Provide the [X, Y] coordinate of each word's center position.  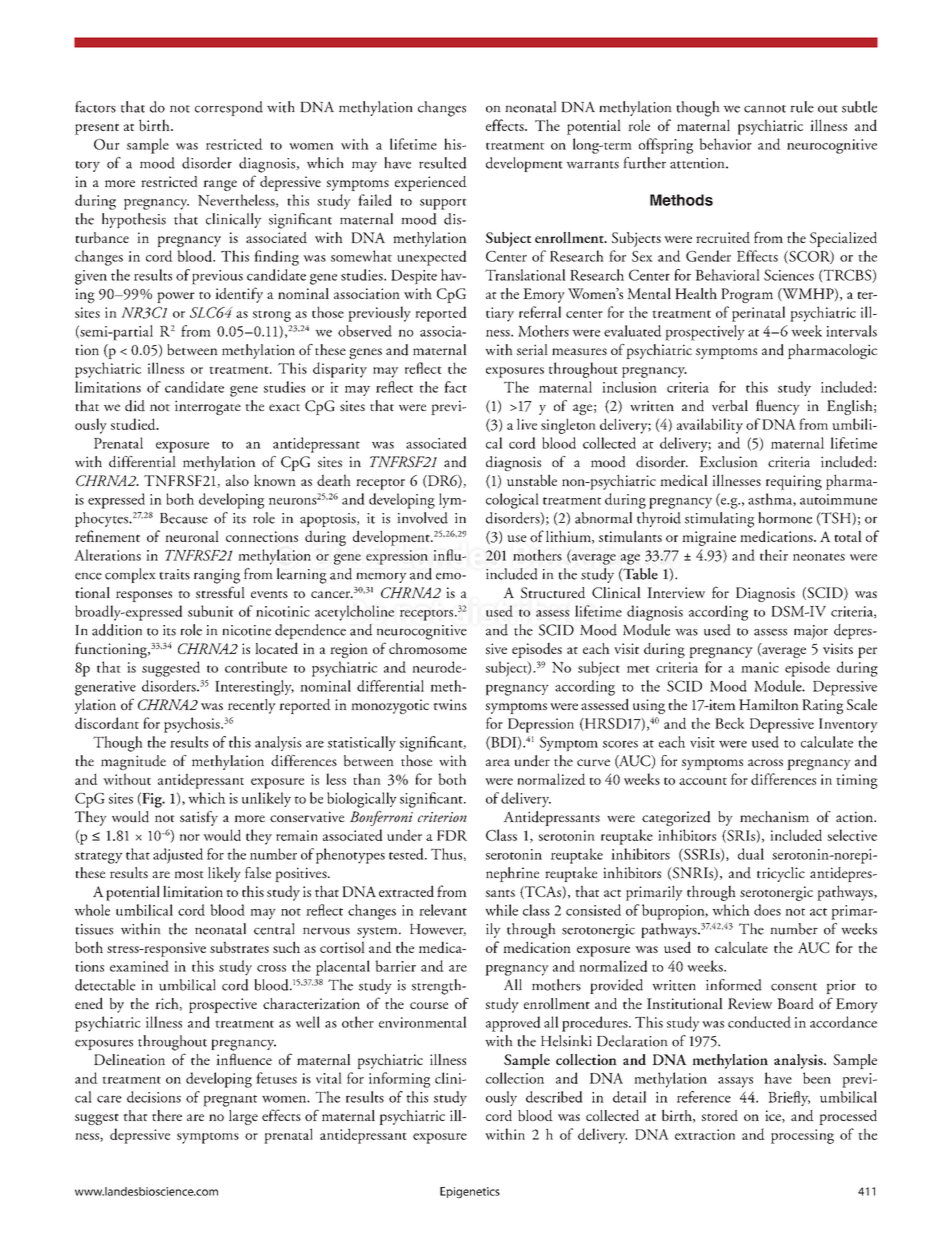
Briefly [789, 1098]
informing [399, 1080]
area [498, 762]
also [237, 480]
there [167, 1115]
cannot [765, 109]
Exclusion [728, 461]
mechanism [774, 816]
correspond [229, 108]
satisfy [199, 818]
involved [422, 518]
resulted [443, 163]
